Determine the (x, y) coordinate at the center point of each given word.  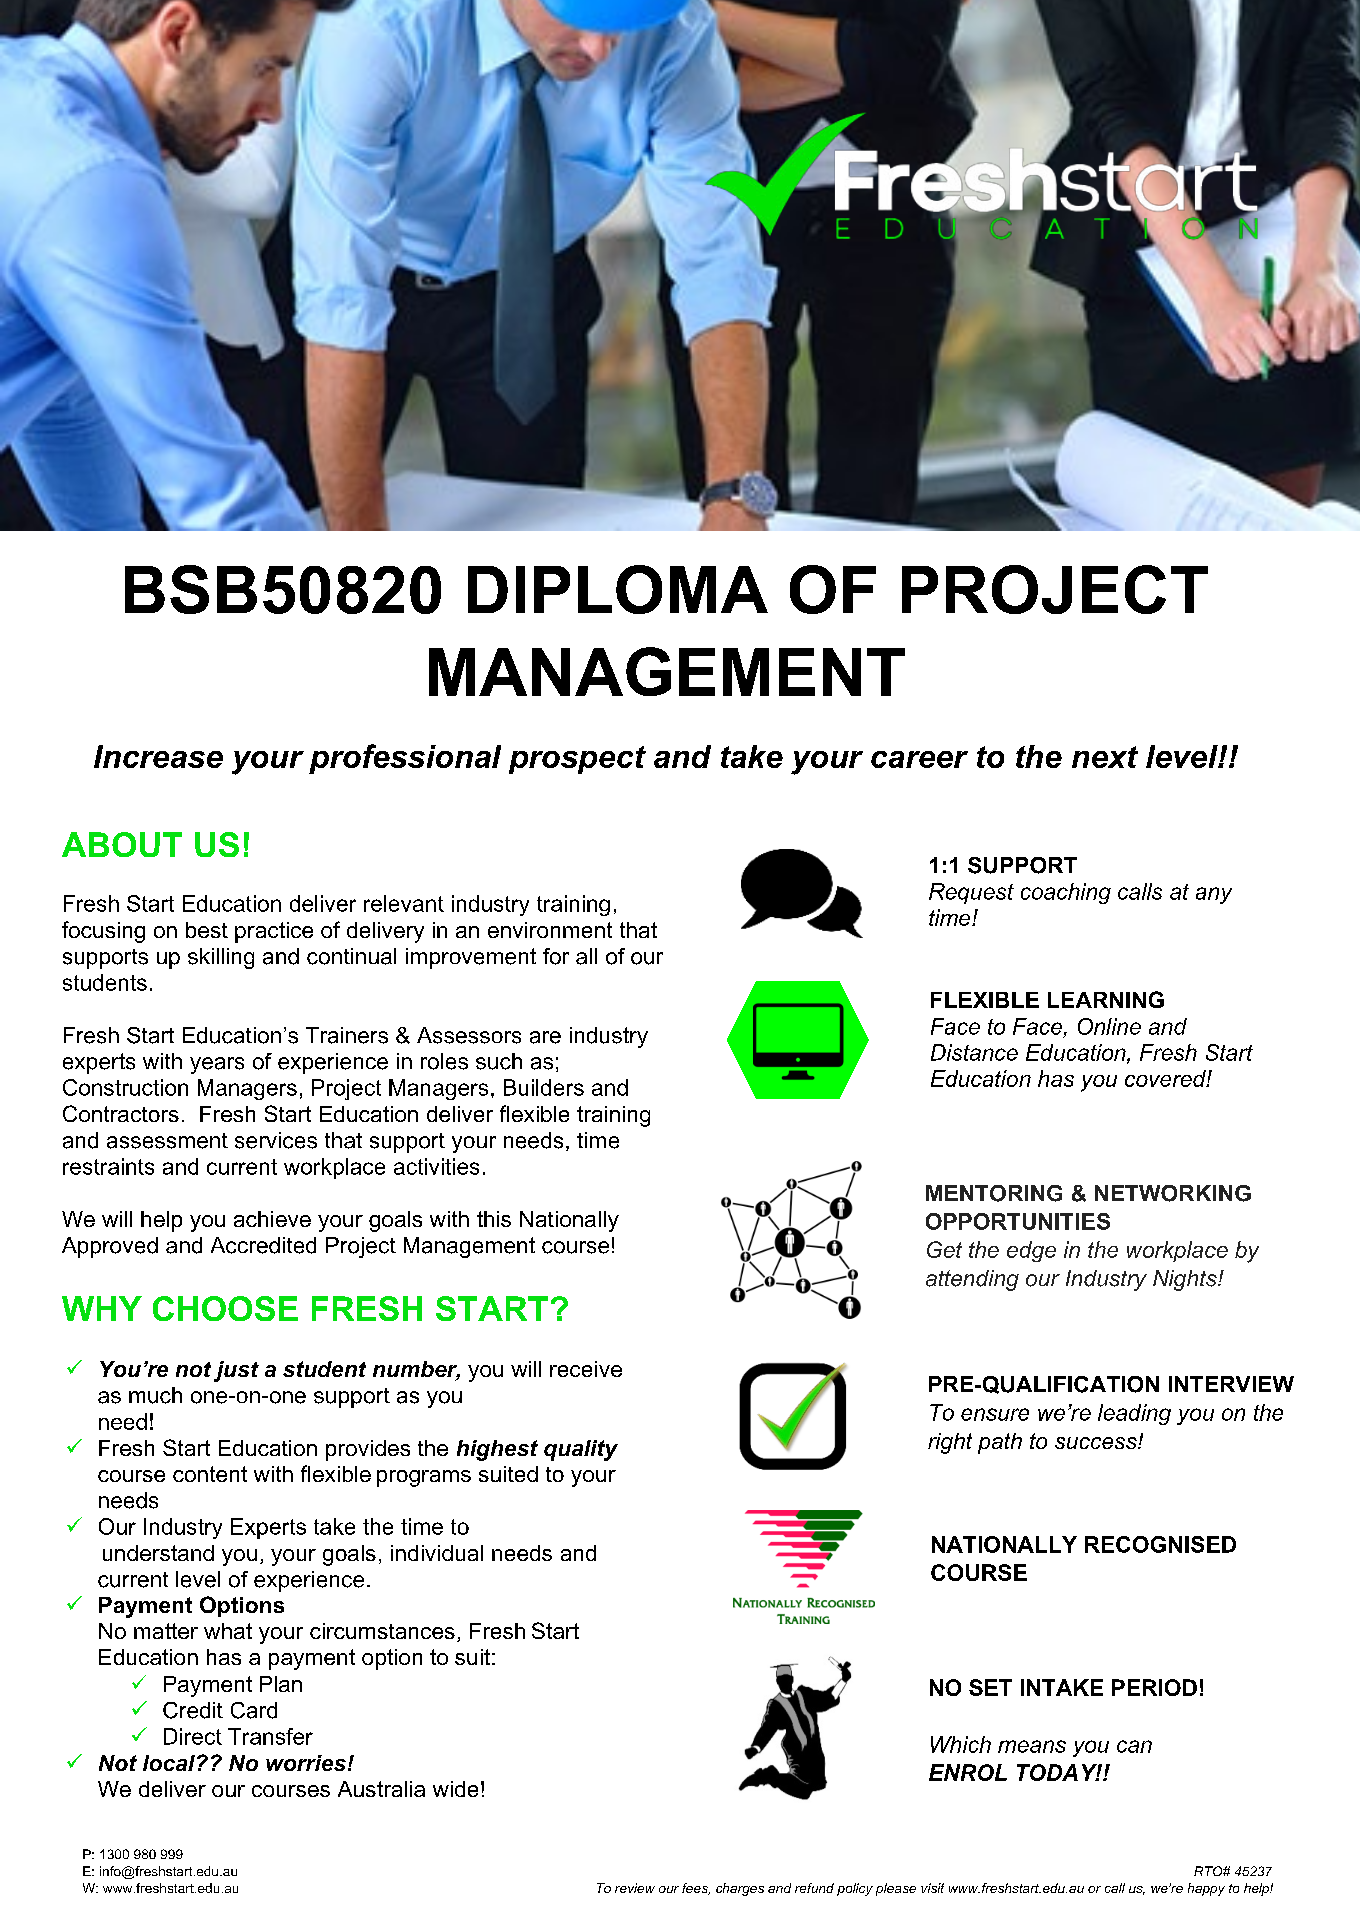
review (635, 1888)
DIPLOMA (618, 589)
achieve (272, 1219)
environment (550, 930)
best (207, 930)
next (1105, 757)
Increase (158, 756)
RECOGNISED (1160, 1544)
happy (1206, 1889)
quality (581, 1450)
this (494, 1219)
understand (158, 1553)
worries (306, 1763)
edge (1031, 1251)
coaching (1066, 893)
